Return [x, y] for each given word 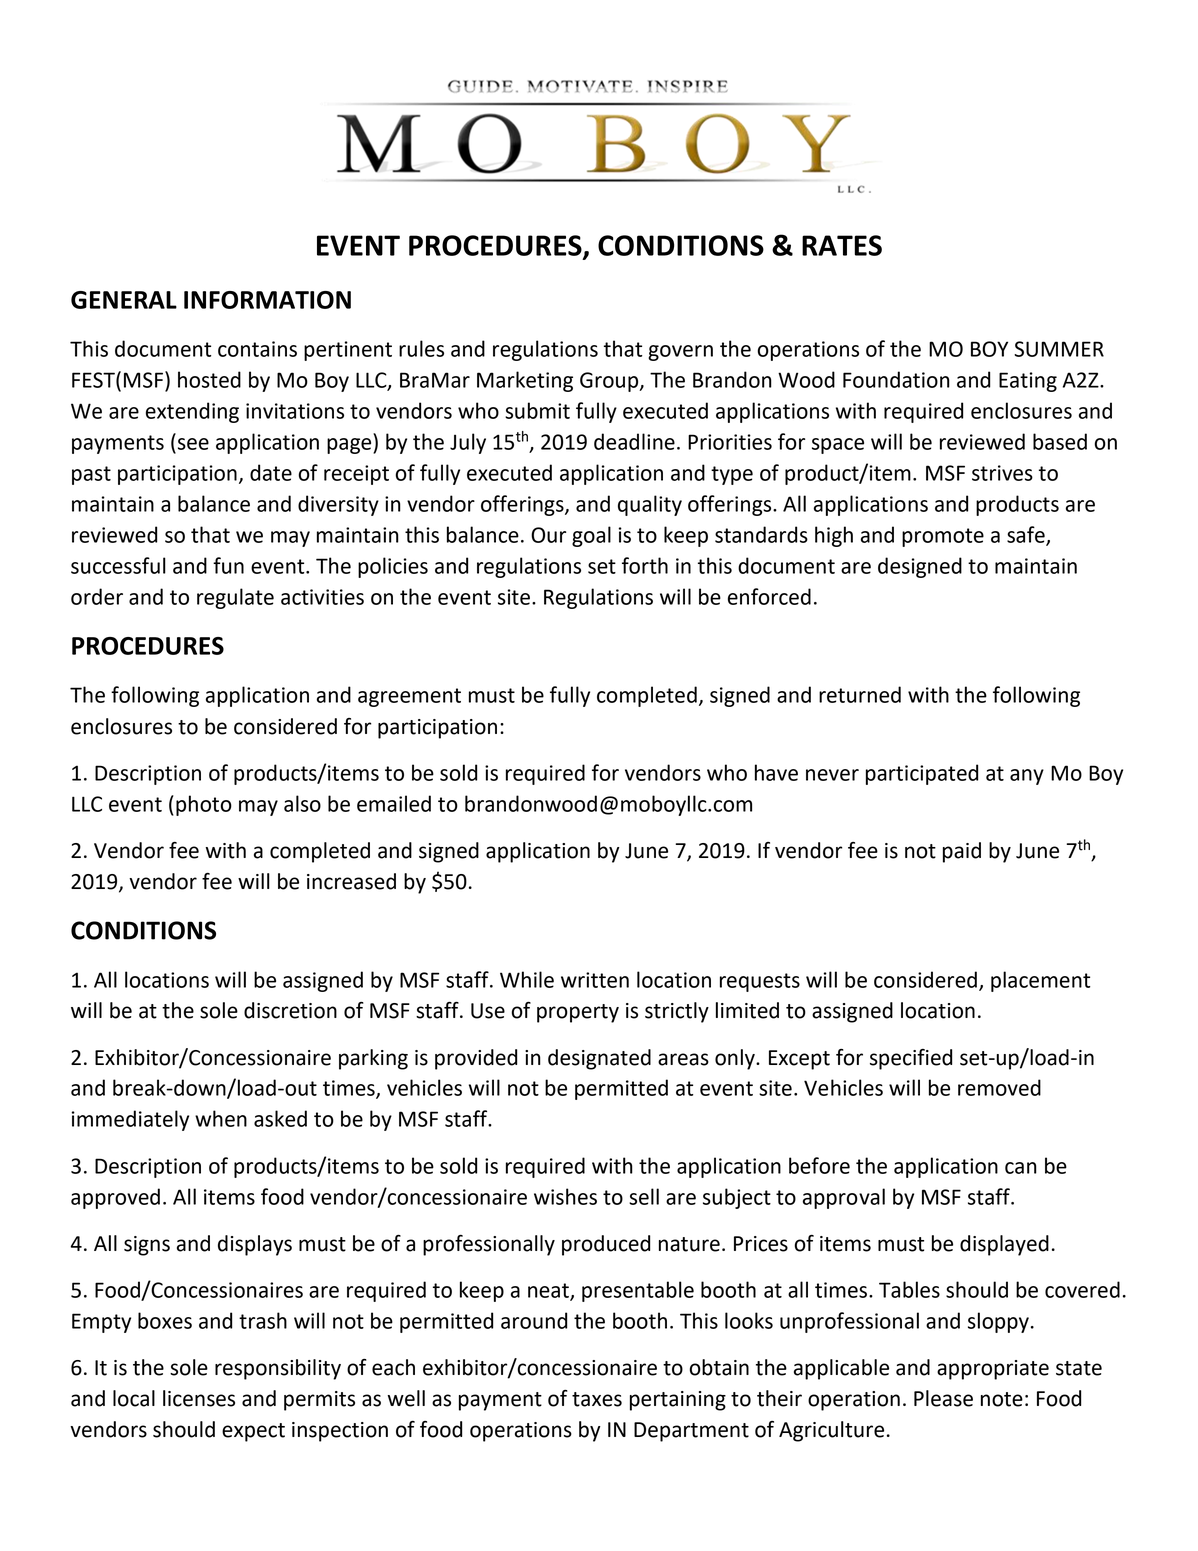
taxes [597, 1399]
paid [962, 852]
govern [680, 353]
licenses [199, 1398]
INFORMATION [267, 300]
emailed [394, 803]
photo [204, 805]
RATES [842, 245]
